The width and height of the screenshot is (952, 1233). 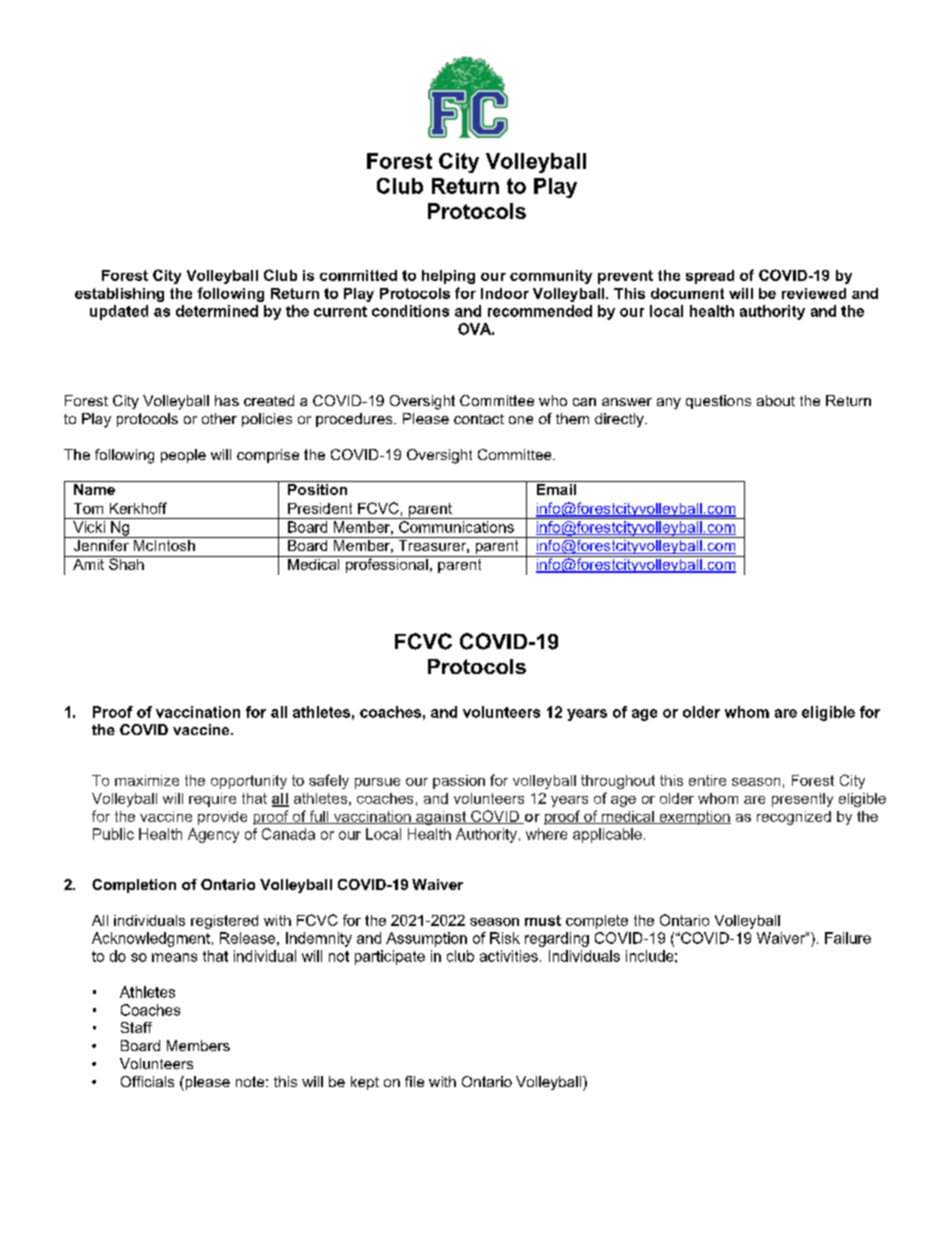 What do you see at coordinates (848, 938) in the screenshot?
I see `Failure` at bounding box center [848, 938].
